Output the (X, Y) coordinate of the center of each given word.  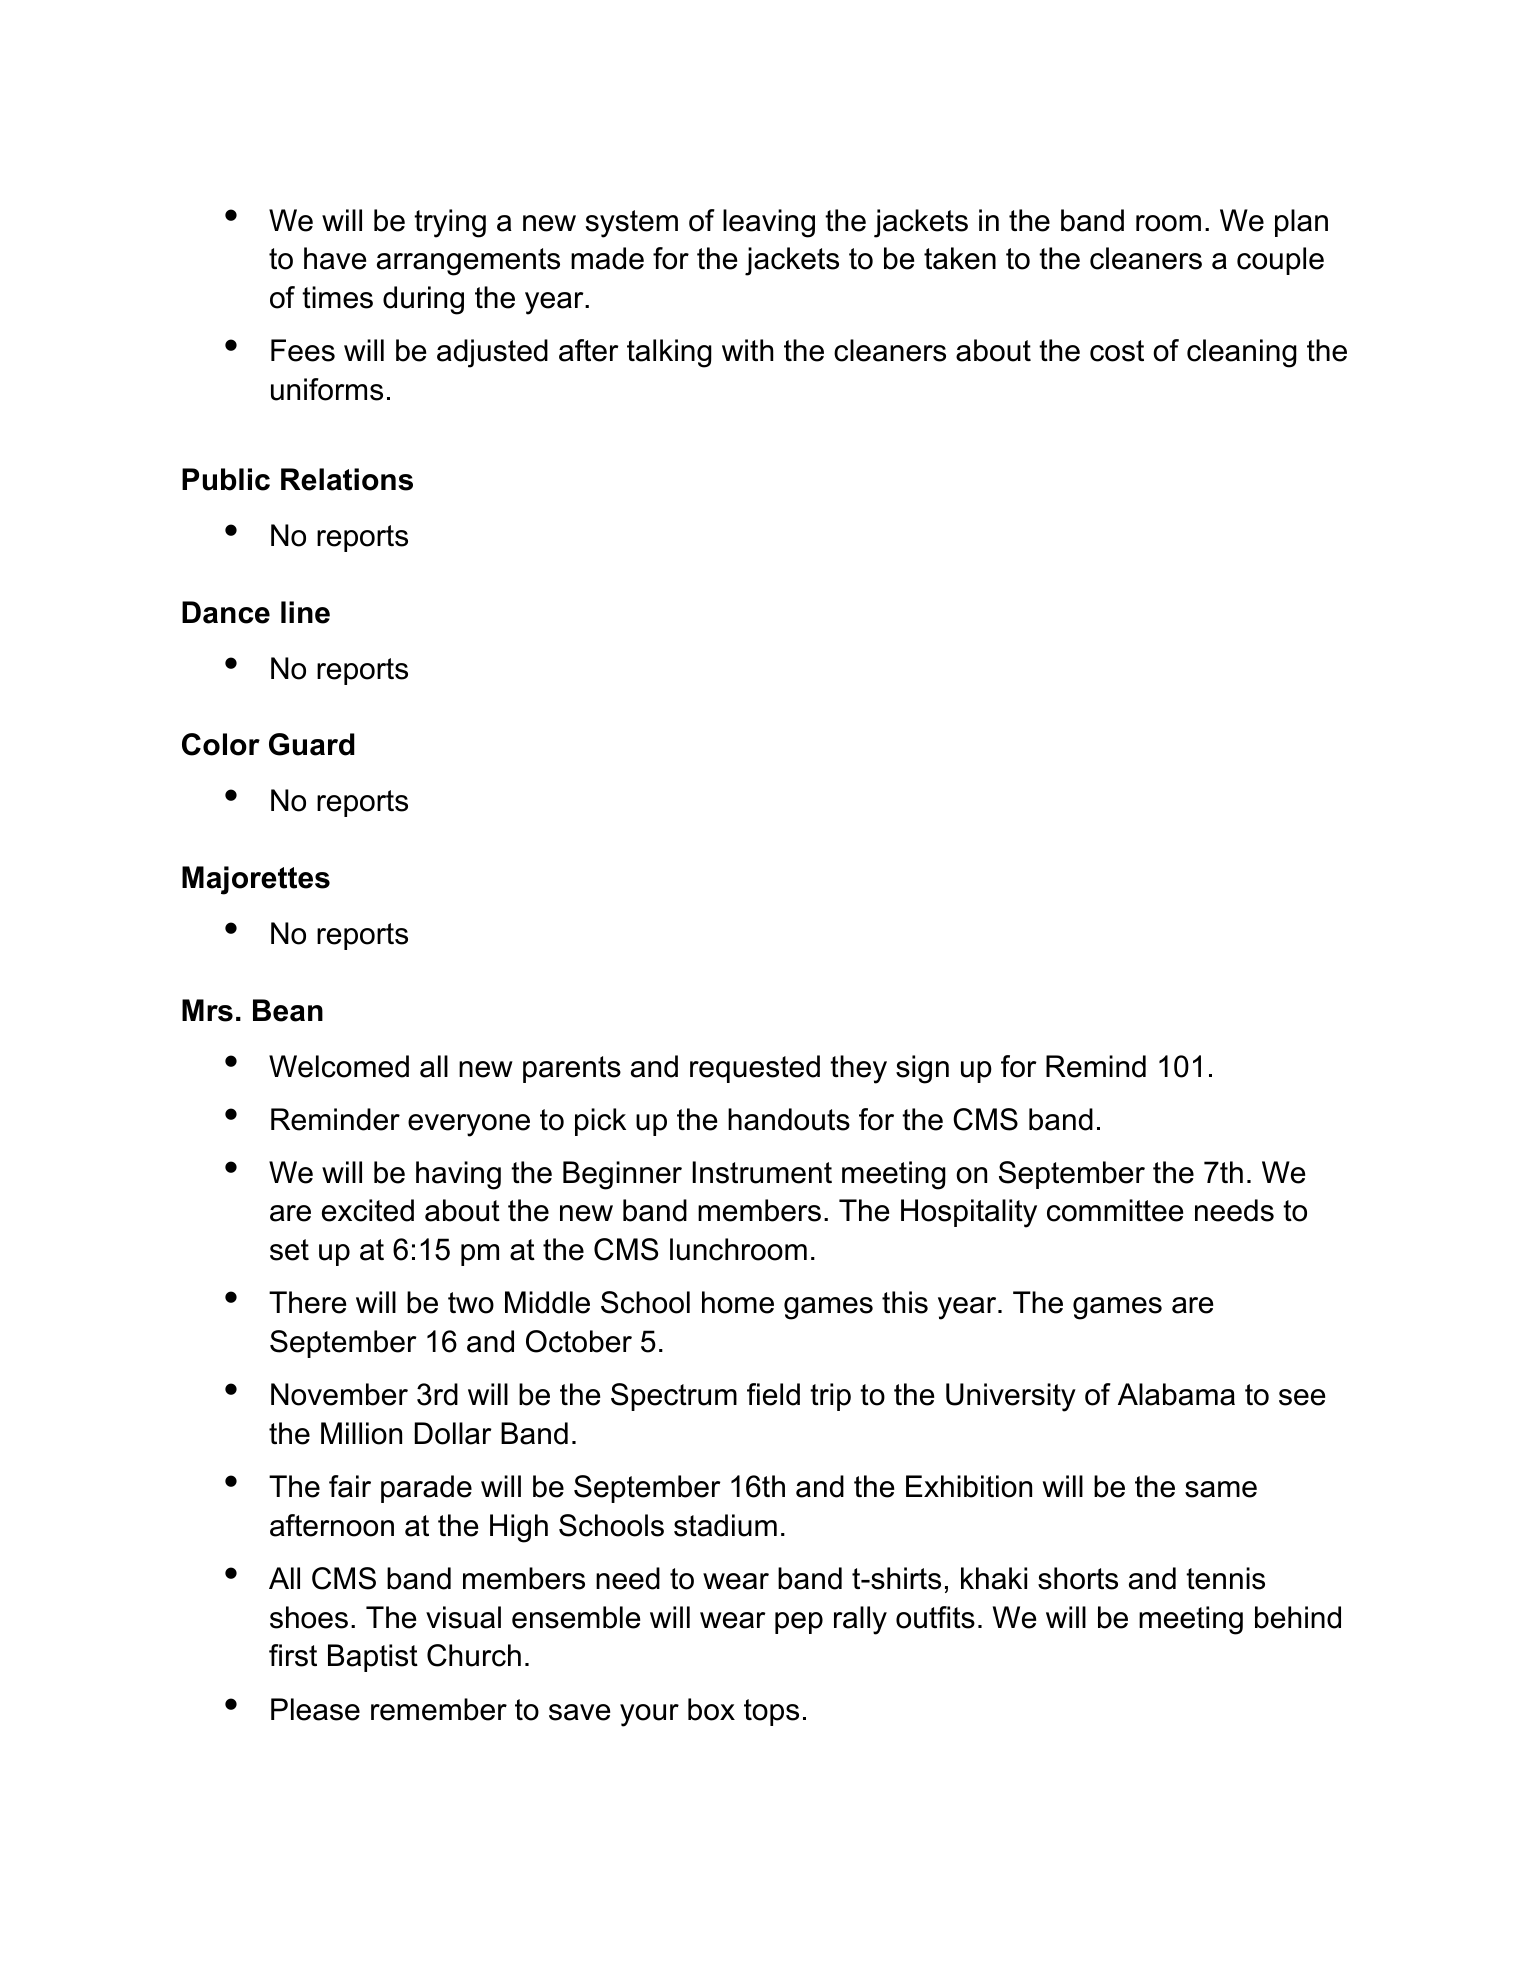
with (747, 350)
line (305, 612)
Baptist (373, 1658)
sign (922, 1069)
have (335, 258)
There (307, 1302)
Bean (288, 1010)
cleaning (1242, 353)
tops (771, 1712)
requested (755, 1069)
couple (1280, 261)
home (738, 1302)
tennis (1225, 1578)
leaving (769, 223)
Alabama (1176, 1394)
